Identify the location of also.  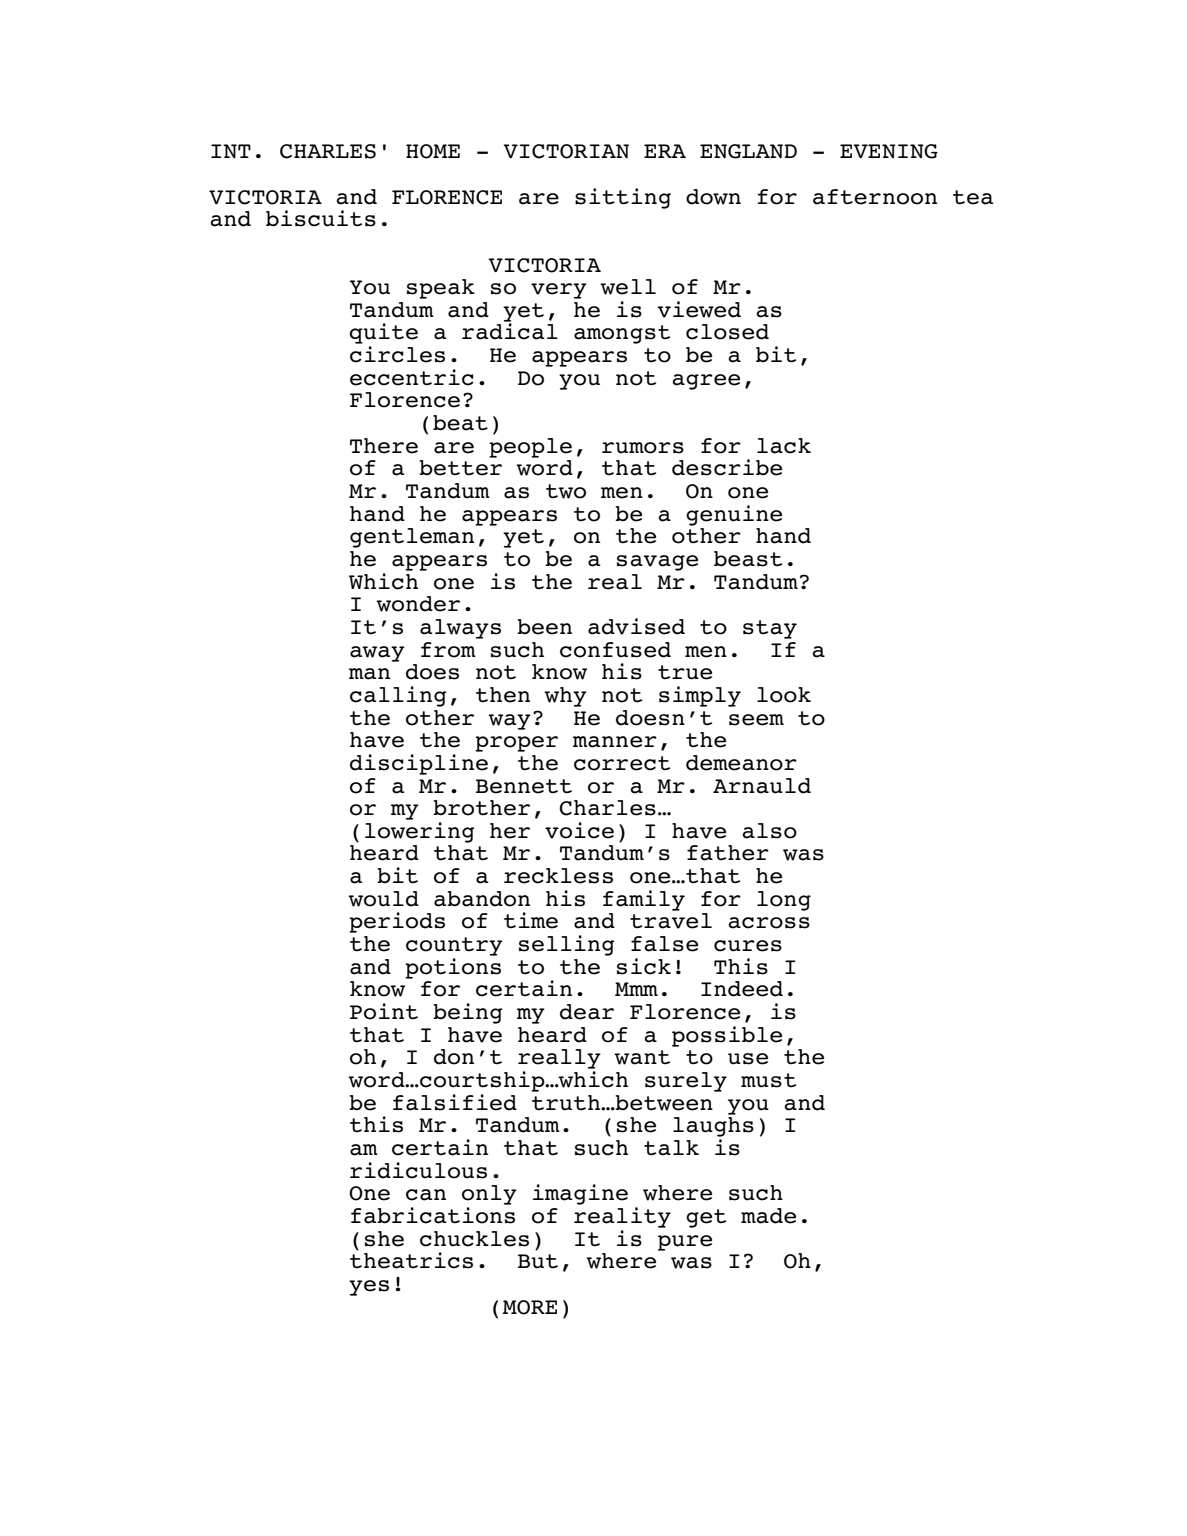
(769, 831).
